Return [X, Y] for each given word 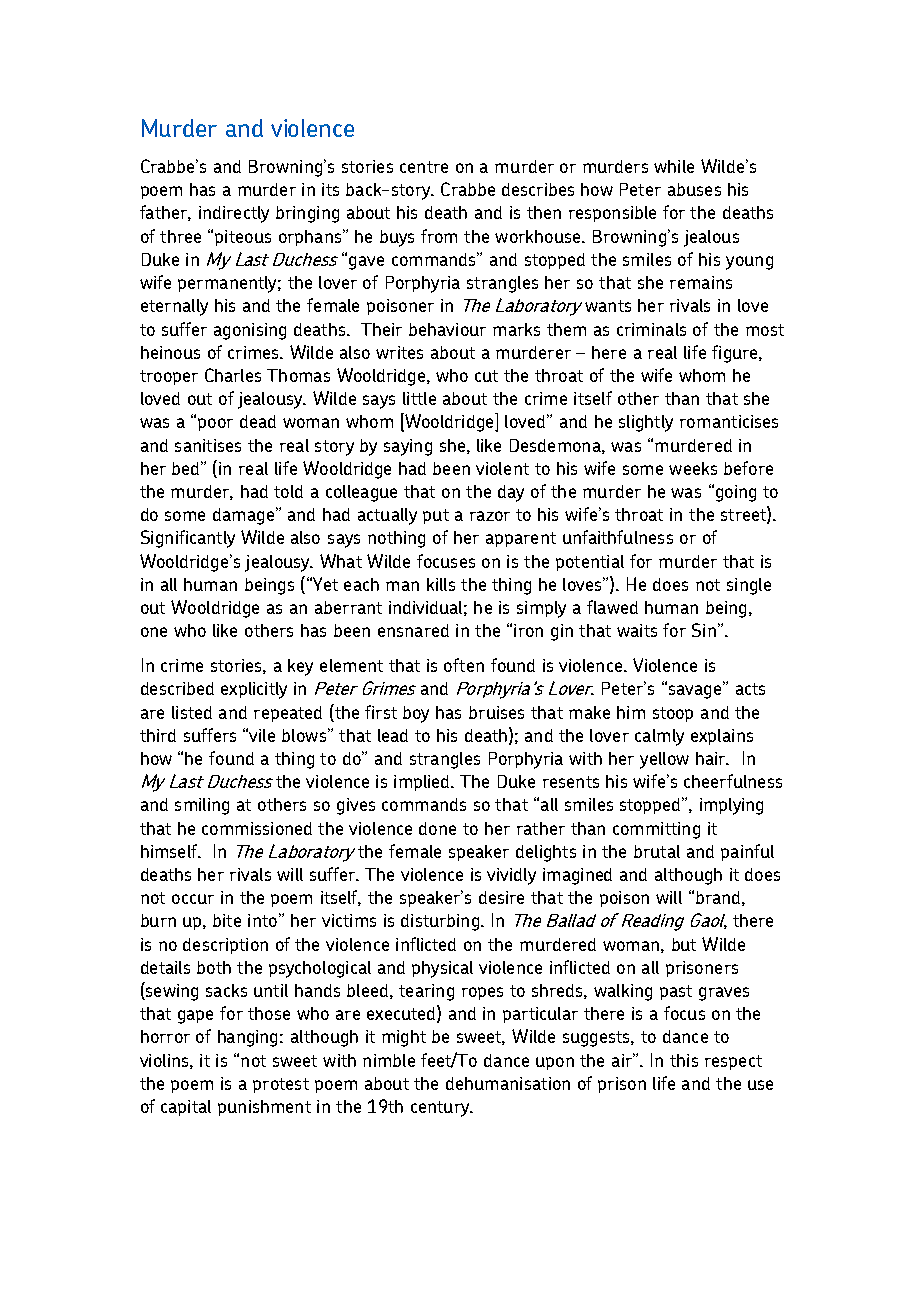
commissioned [257, 828]
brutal [657, 851]
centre [424, 167]
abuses [694, 189]
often [464, 665]
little [419, 398]
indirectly [234, 214]
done [437, 828]
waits [637, 630]
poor [215, 424]
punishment [264, 1108]
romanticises [729, 421]
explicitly [254, 690]
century [441, 1109]
